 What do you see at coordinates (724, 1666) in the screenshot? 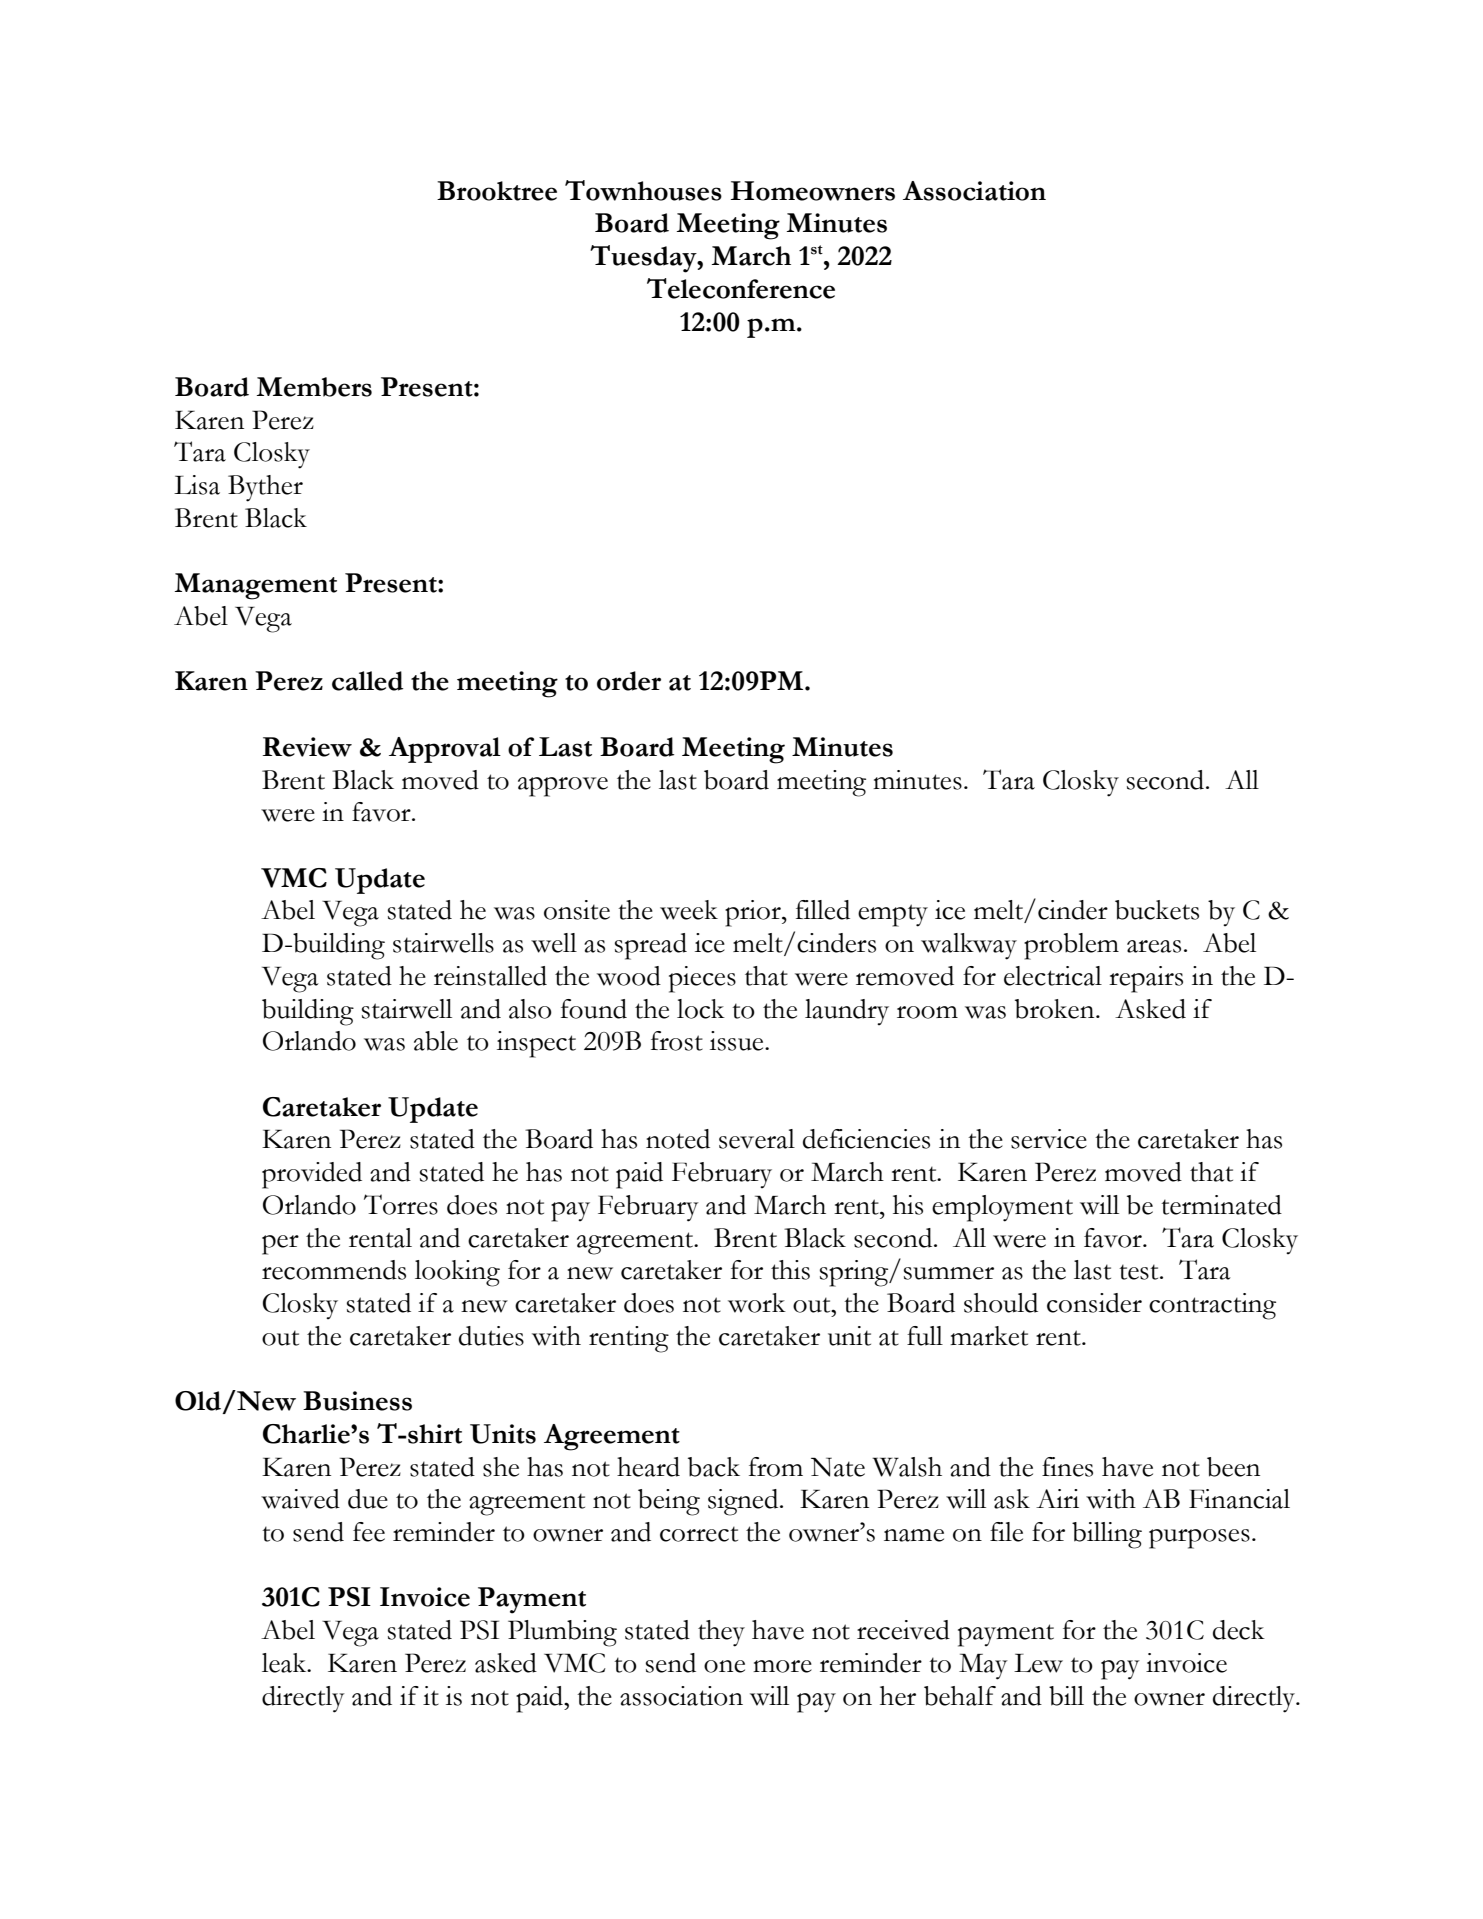
I see `one` at bounding box center [724, 1666].
